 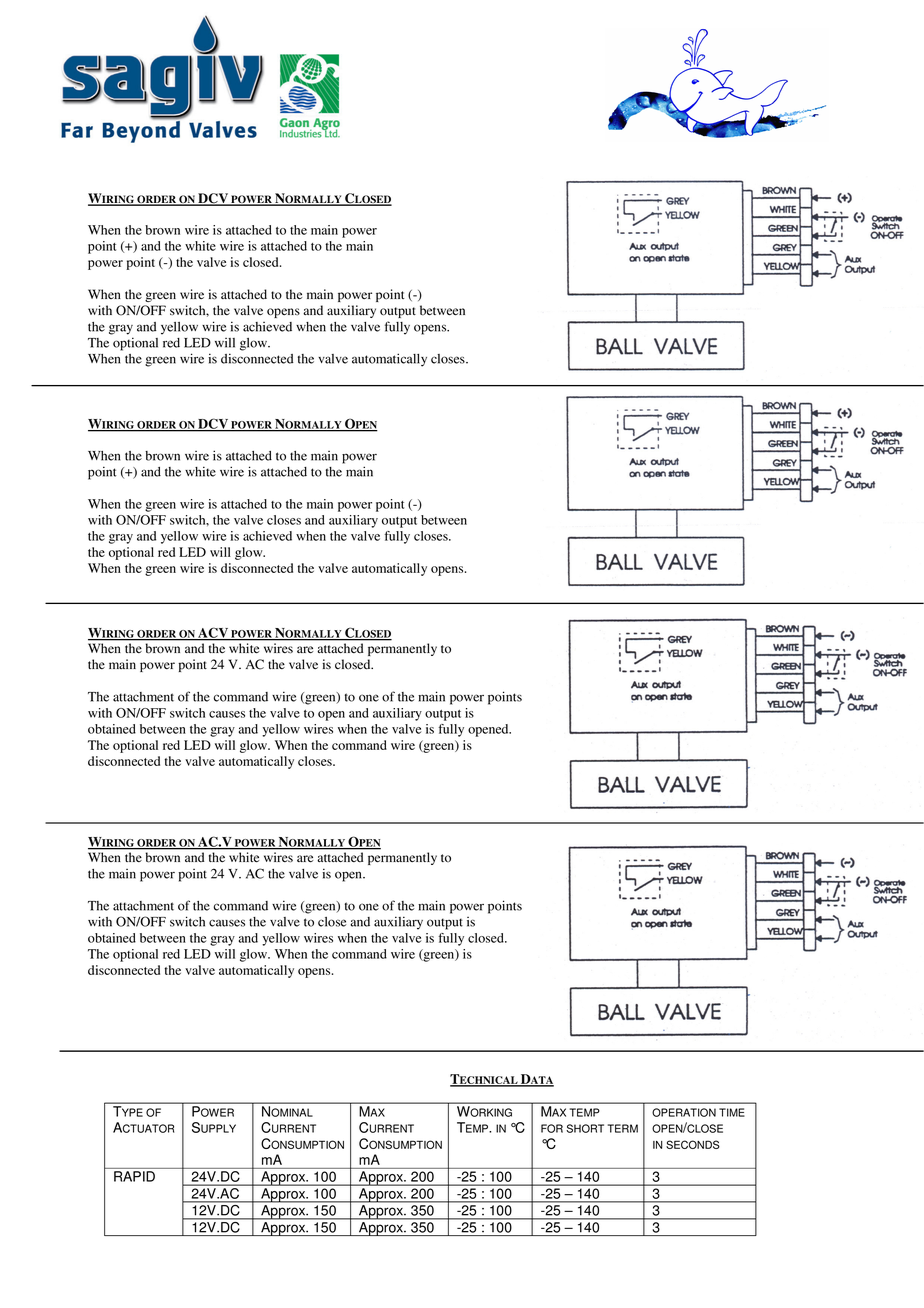 What do you see at coordinates (622, 1128) in the screenshot?
I see `TERM` at bounding box center [622, 1128].
